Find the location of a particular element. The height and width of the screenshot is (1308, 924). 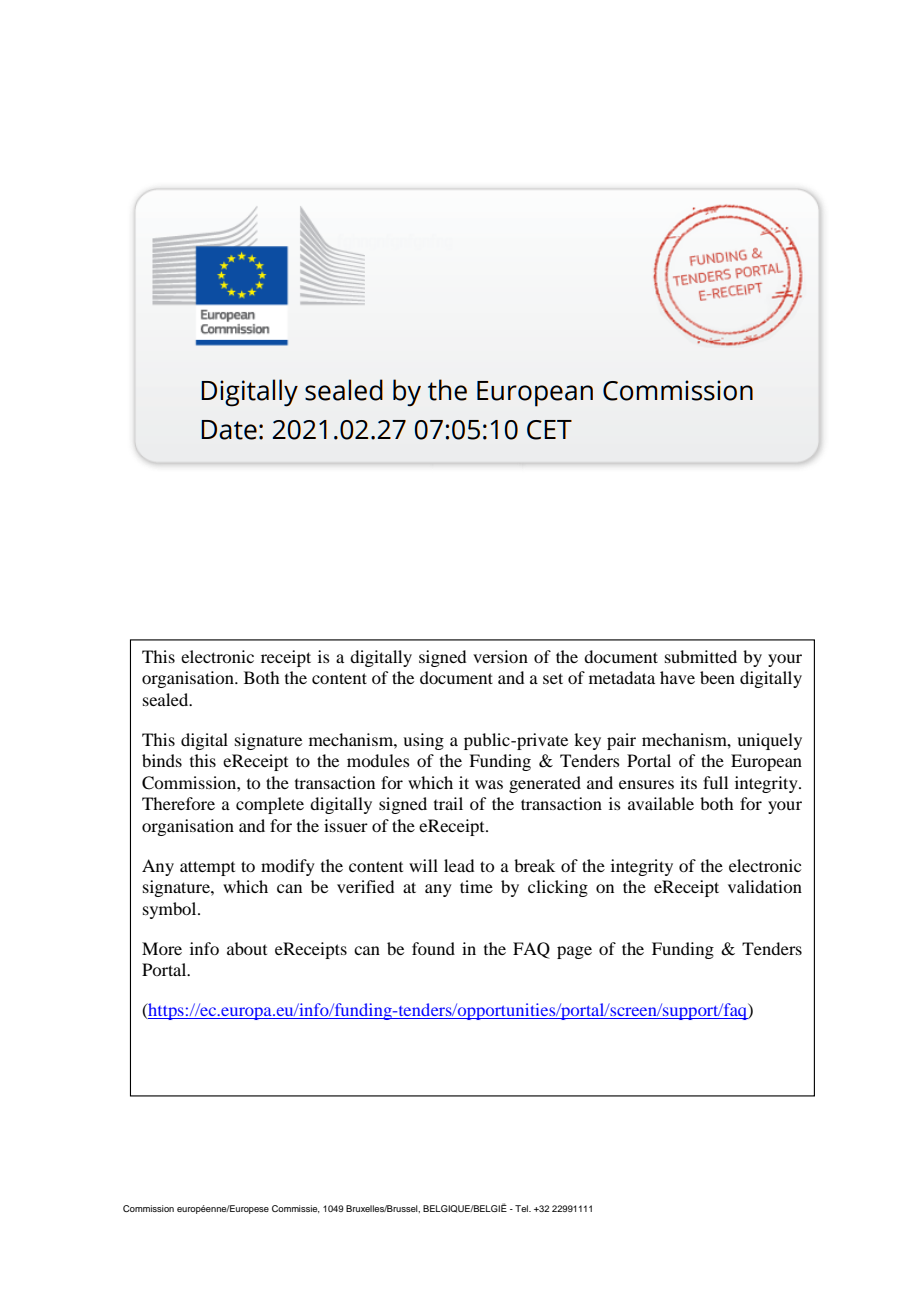

version is located at coordinates (500, 656).
